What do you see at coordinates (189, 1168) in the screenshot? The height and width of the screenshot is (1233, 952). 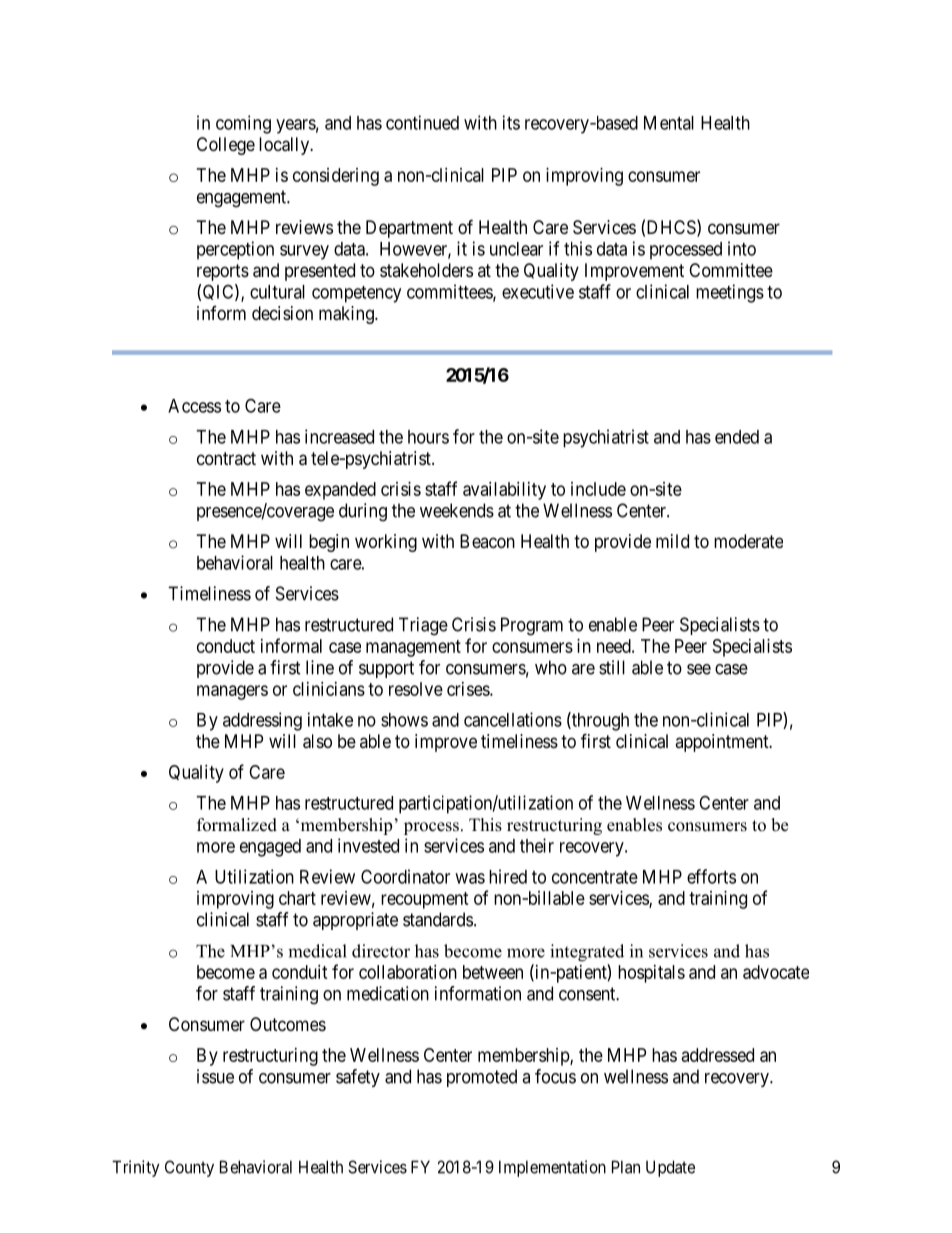 I see `County` at bounding box center [189, 1168].
